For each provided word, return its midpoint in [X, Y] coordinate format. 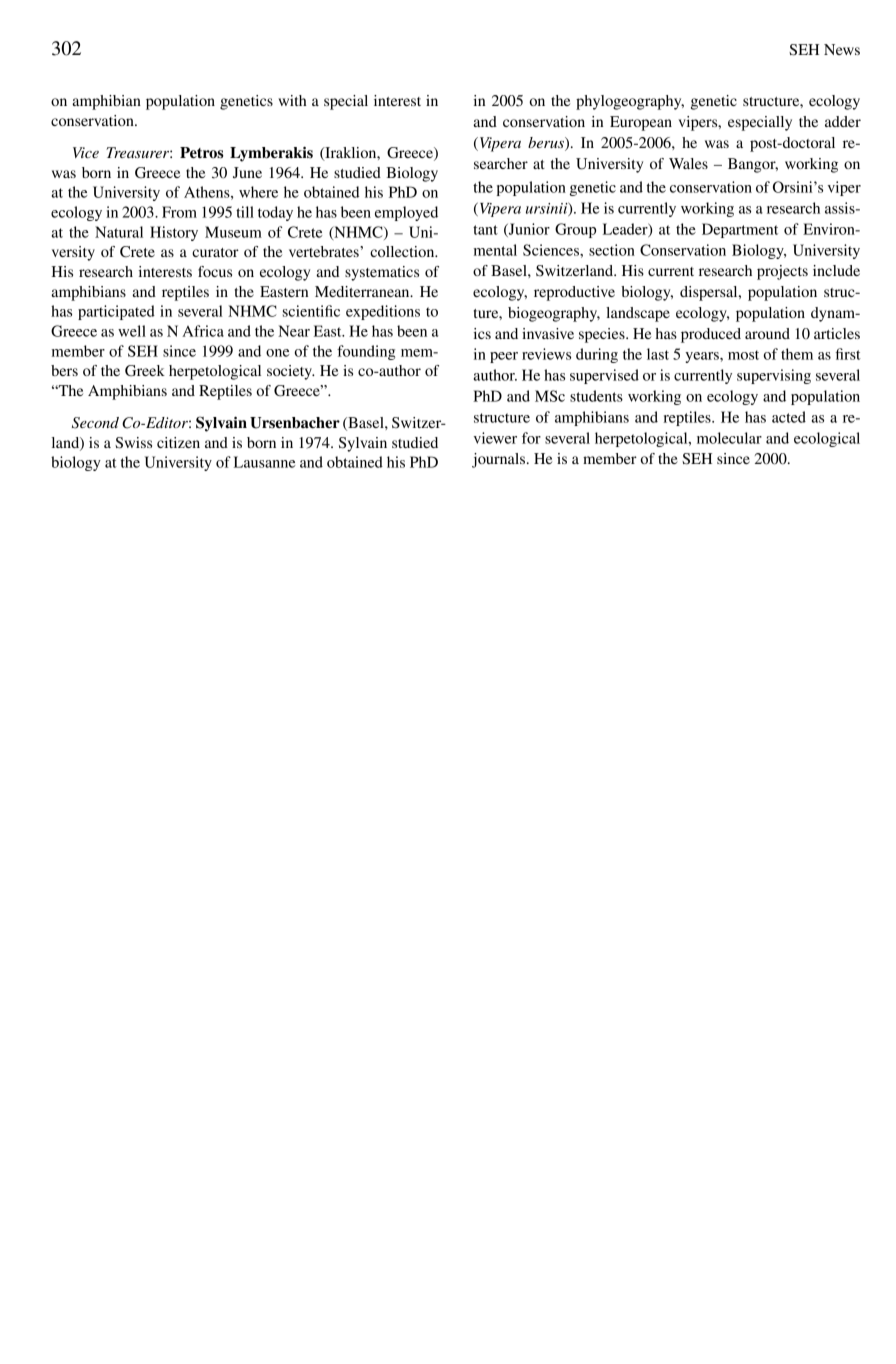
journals [498, 460]
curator [215, 252]
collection [403, 251]
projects [782, 272]
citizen [178, 442]
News [842, 49]
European [641, 123]
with [292, 100]
